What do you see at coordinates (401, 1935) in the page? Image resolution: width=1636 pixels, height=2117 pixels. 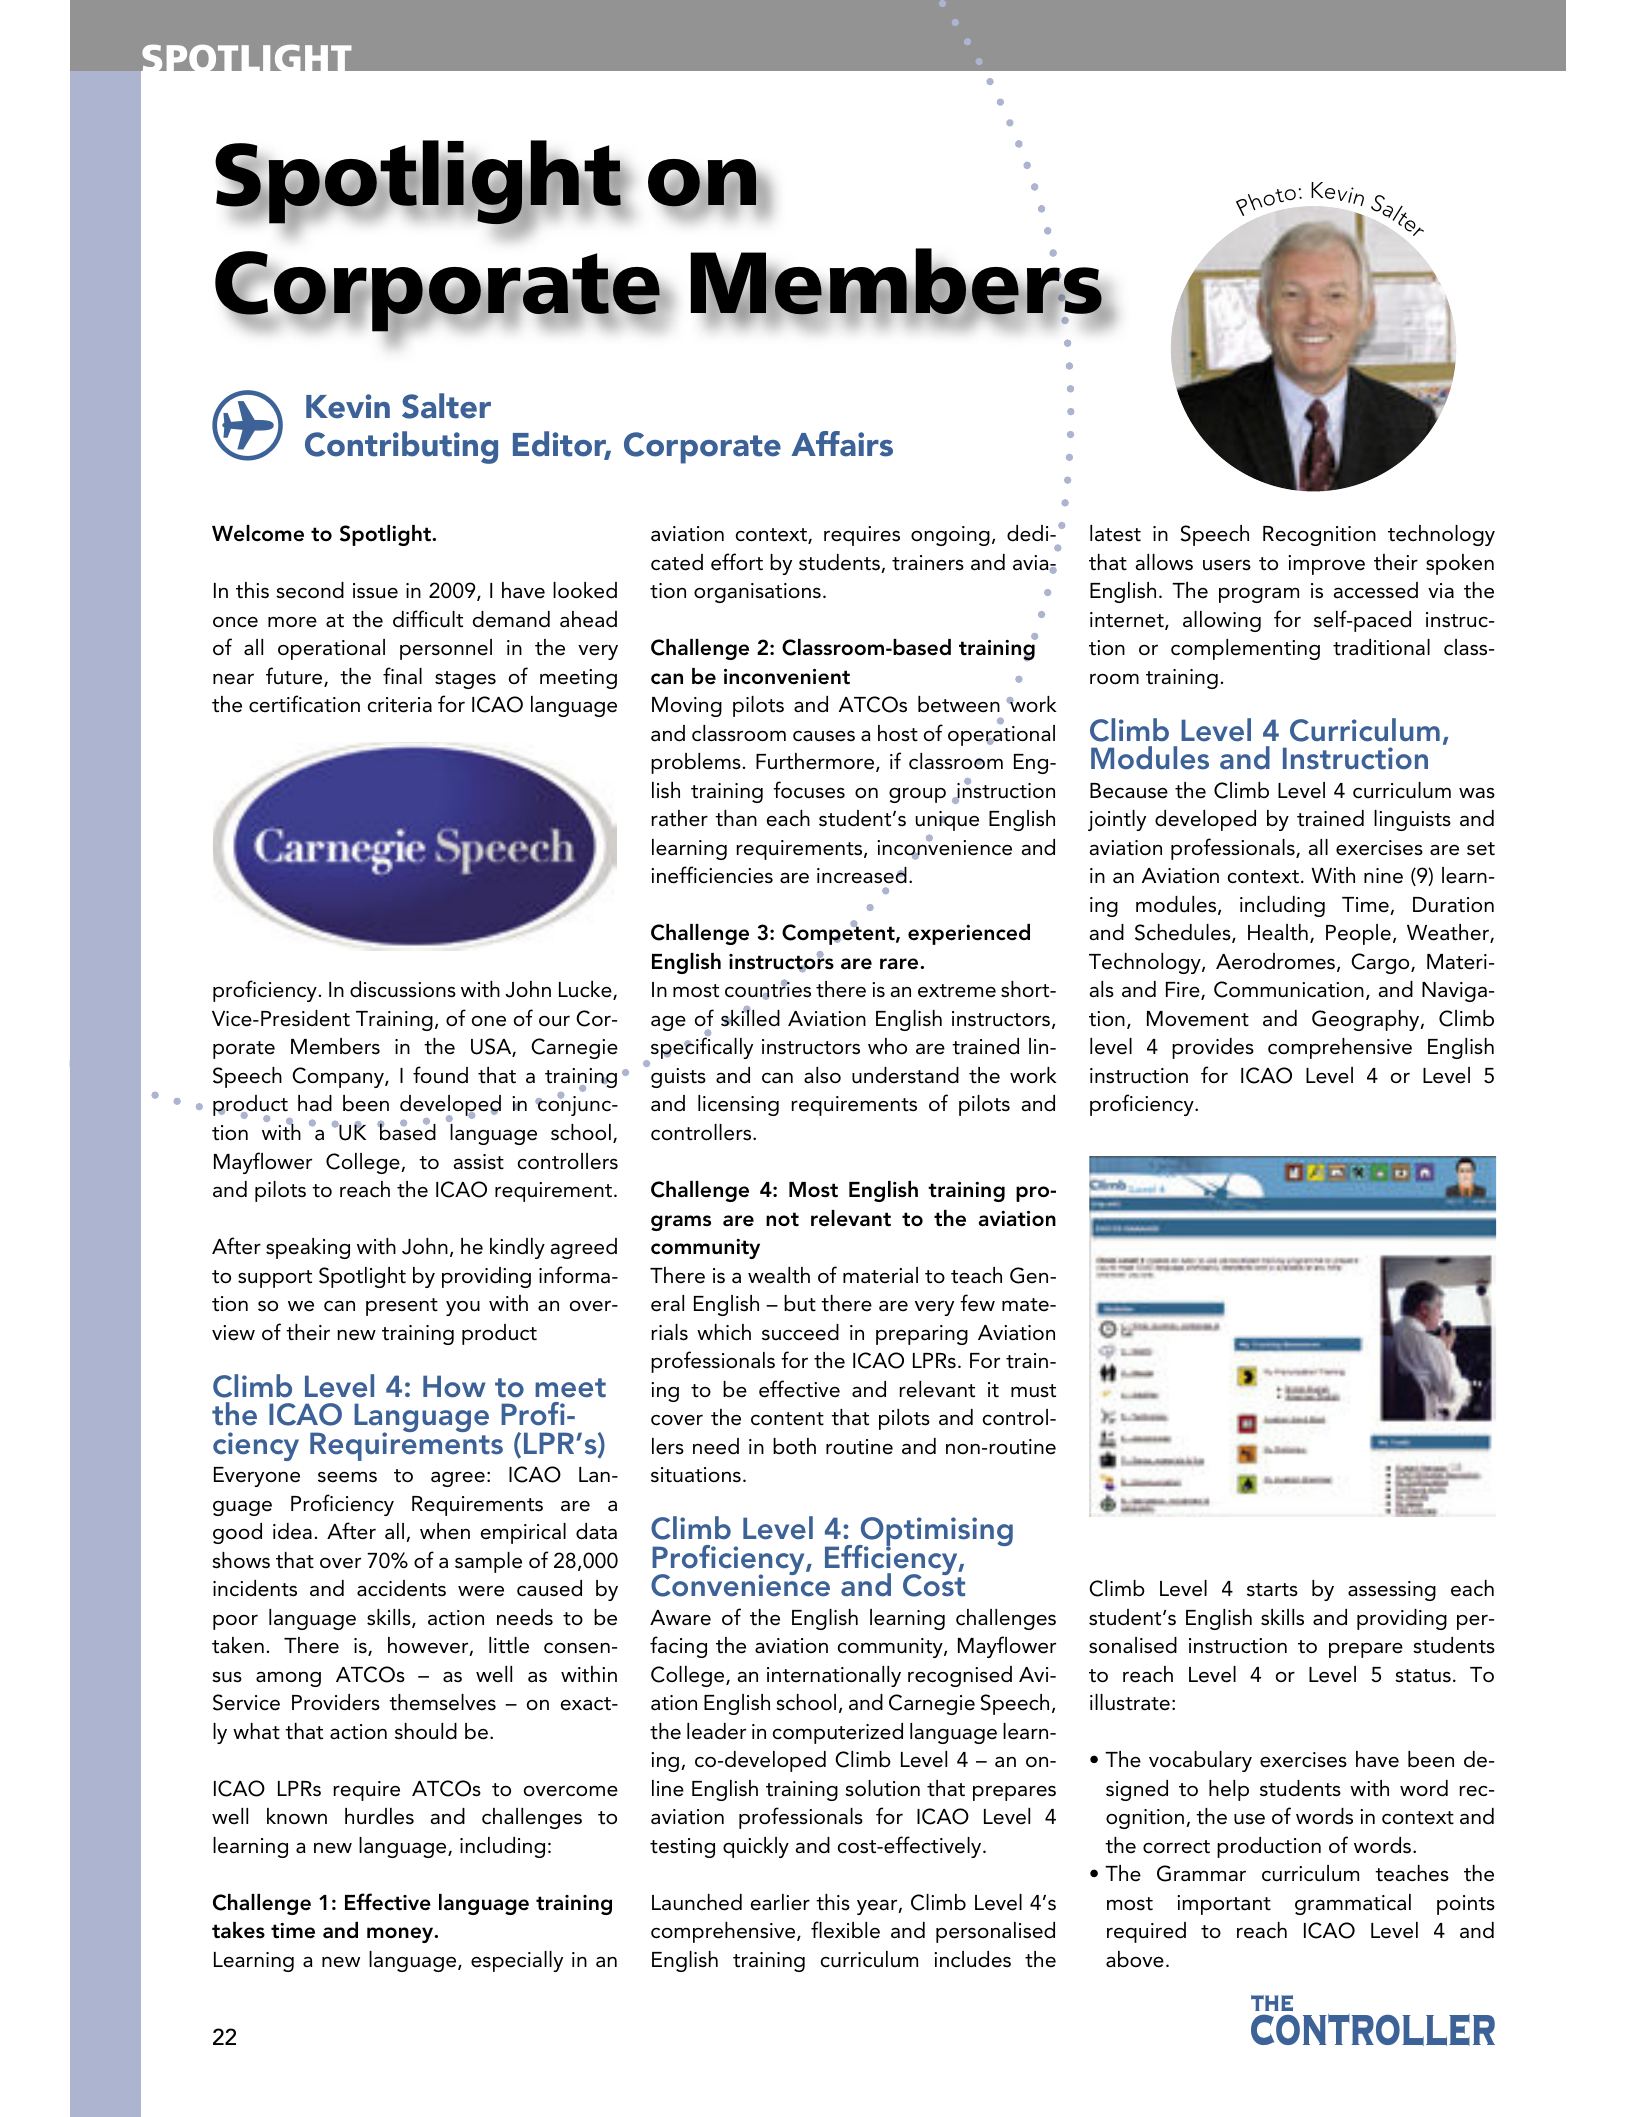 I see `money` at bounding box center [401, 1935].
